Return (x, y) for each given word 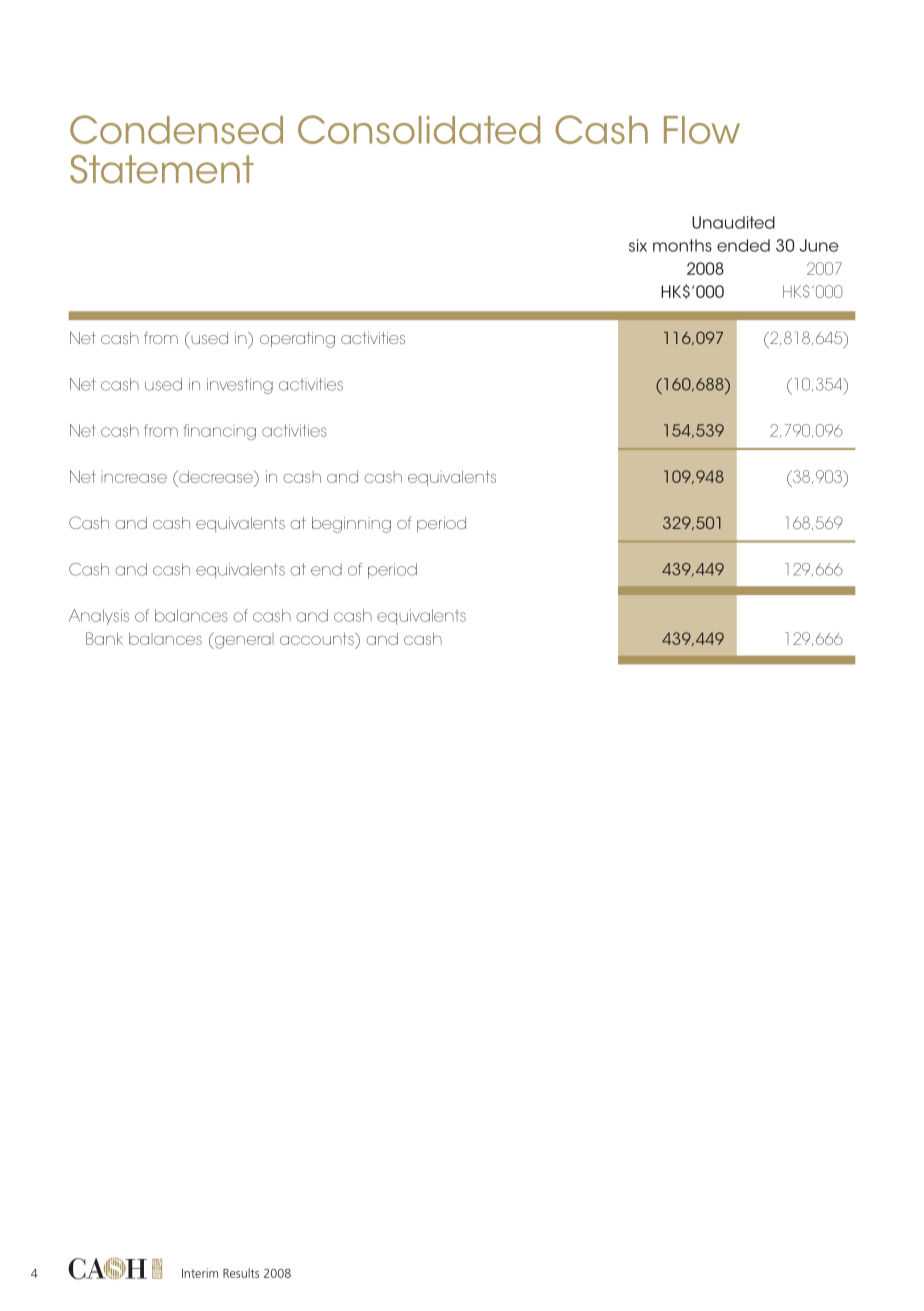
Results (241, 1273)
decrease (216, 476)
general (243, 640)
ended (743, 245)
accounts (318, 638)
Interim (200, 1273)
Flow (702, 130)
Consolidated (419, 129)
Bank (104, 638)
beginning (351, 525)
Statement (162, 169)
